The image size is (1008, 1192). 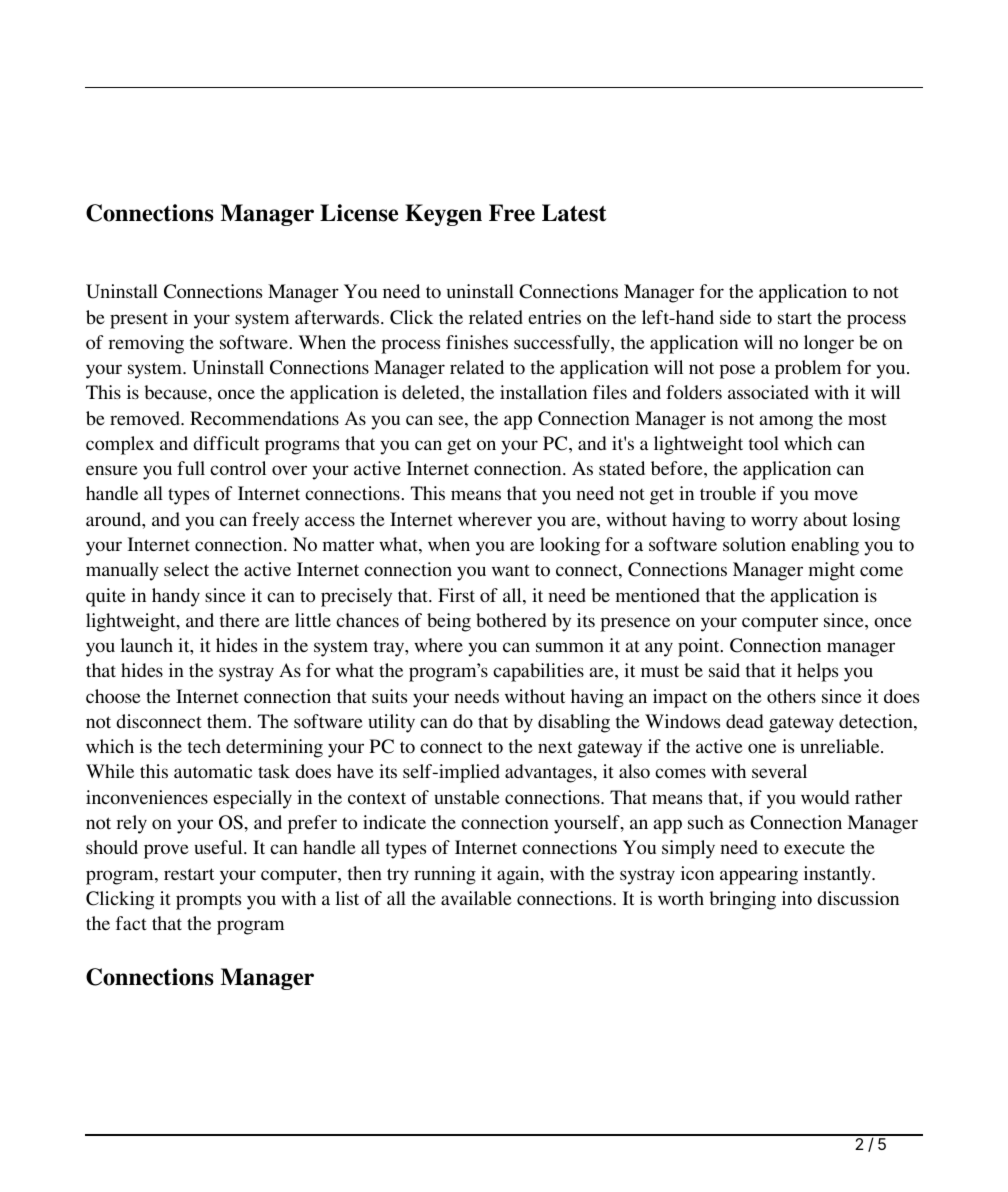 What do you see at coordinates (146, 645) in the screenshot?
I see `launch` at bounding box center [146, 645].
